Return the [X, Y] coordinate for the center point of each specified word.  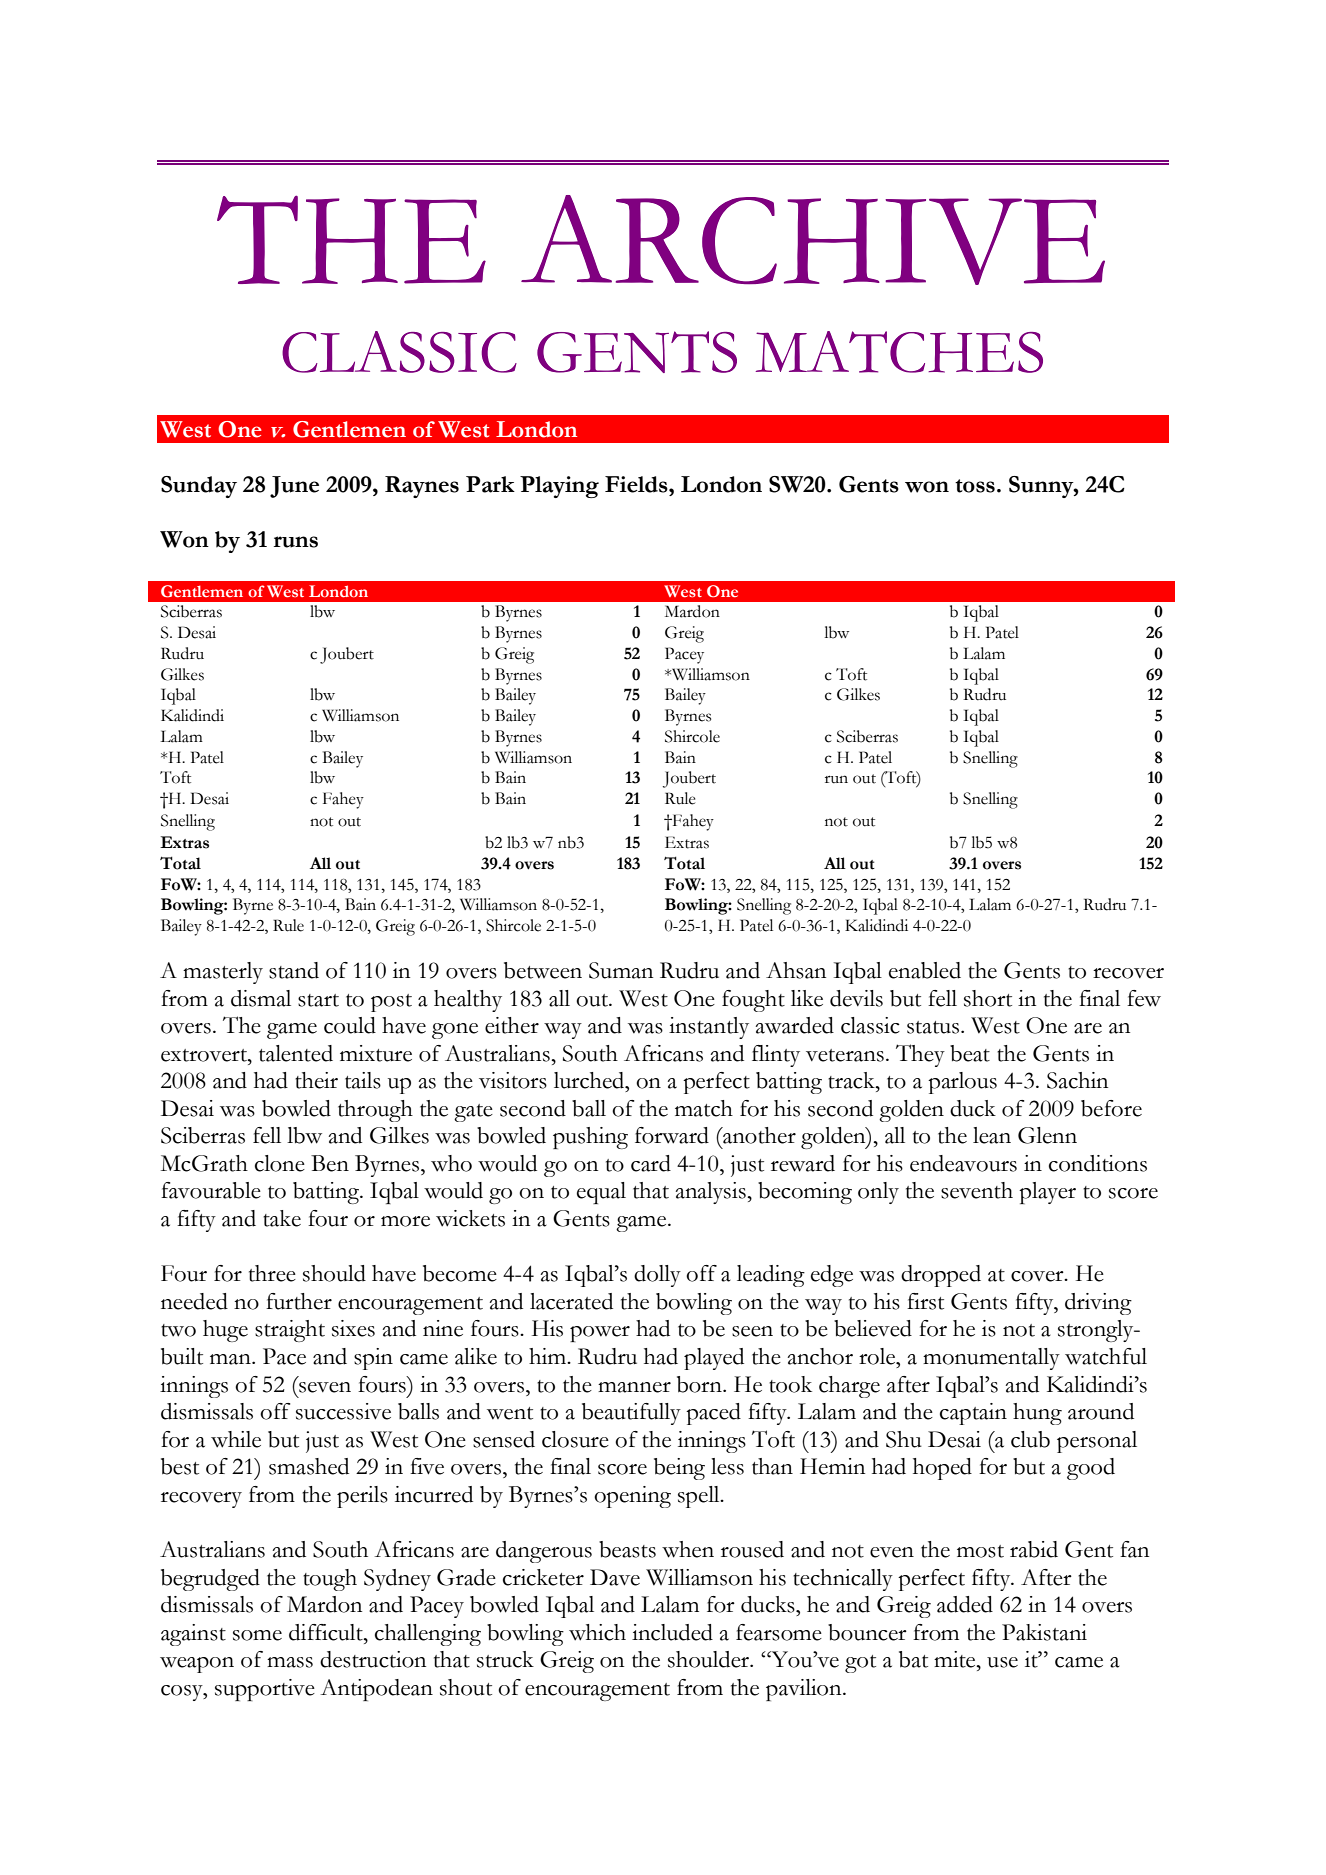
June [294, 487]
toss [975, 486]
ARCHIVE [813, 240]
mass [290, 1662]
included [672, 1632]
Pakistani [1044, 1632]
